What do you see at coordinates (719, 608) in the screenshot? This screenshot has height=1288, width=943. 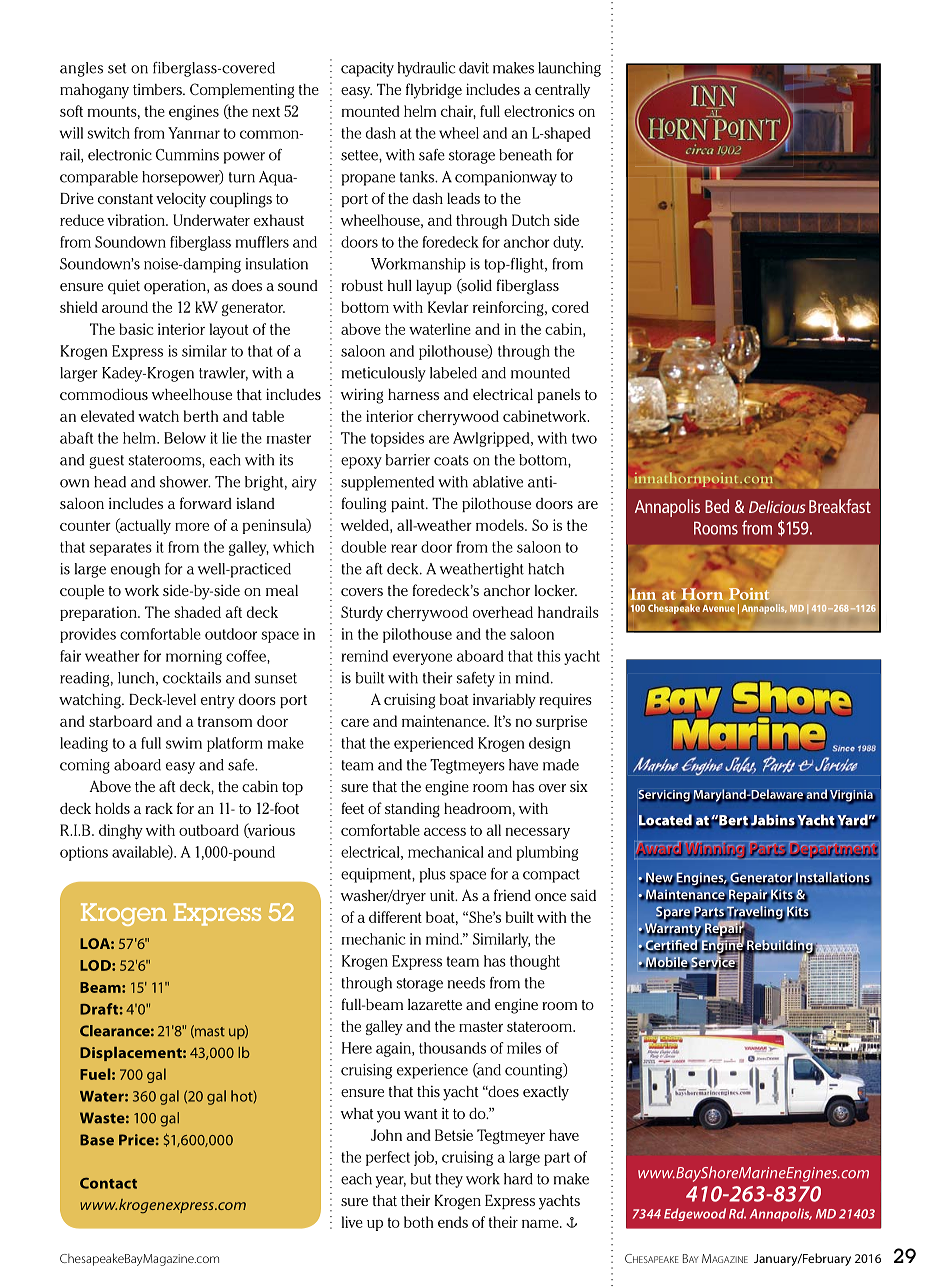 I see `Avenue` at bounding box center [719, 608].
